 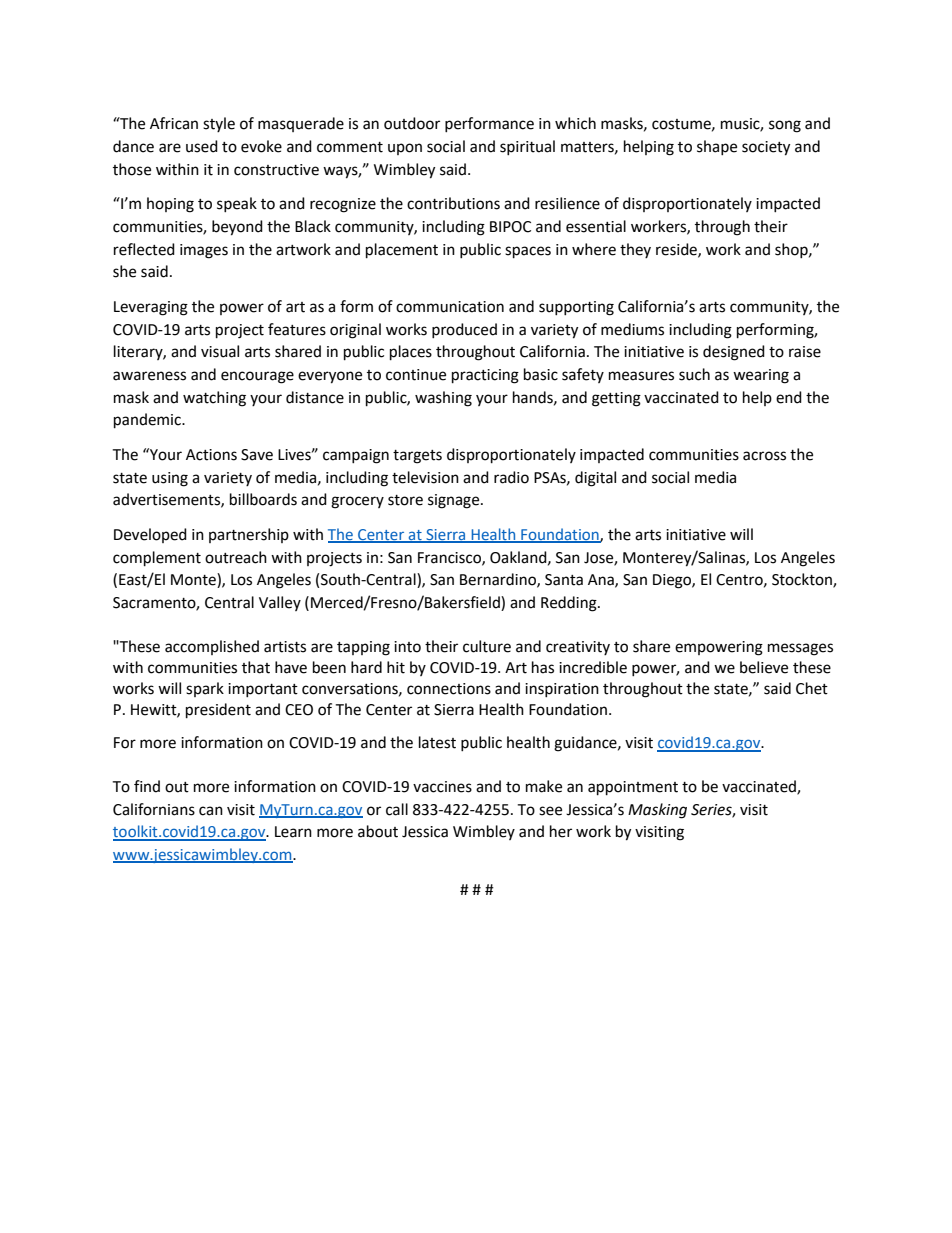 I want to click on used, so click(x=202, y=146).
